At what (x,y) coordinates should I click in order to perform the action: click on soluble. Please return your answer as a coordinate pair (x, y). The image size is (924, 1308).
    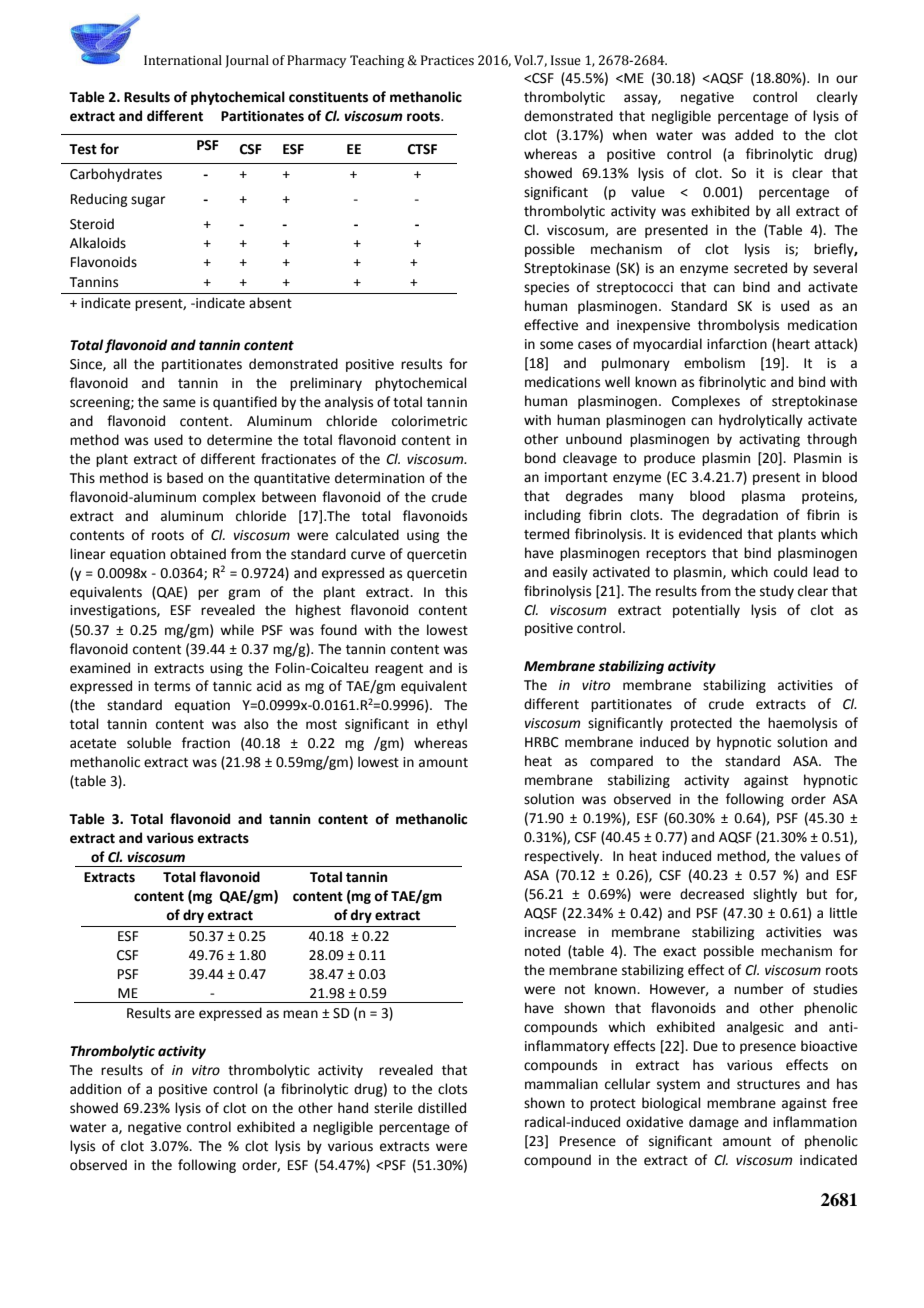
    Looking at the image, I should click on (149, 743).
